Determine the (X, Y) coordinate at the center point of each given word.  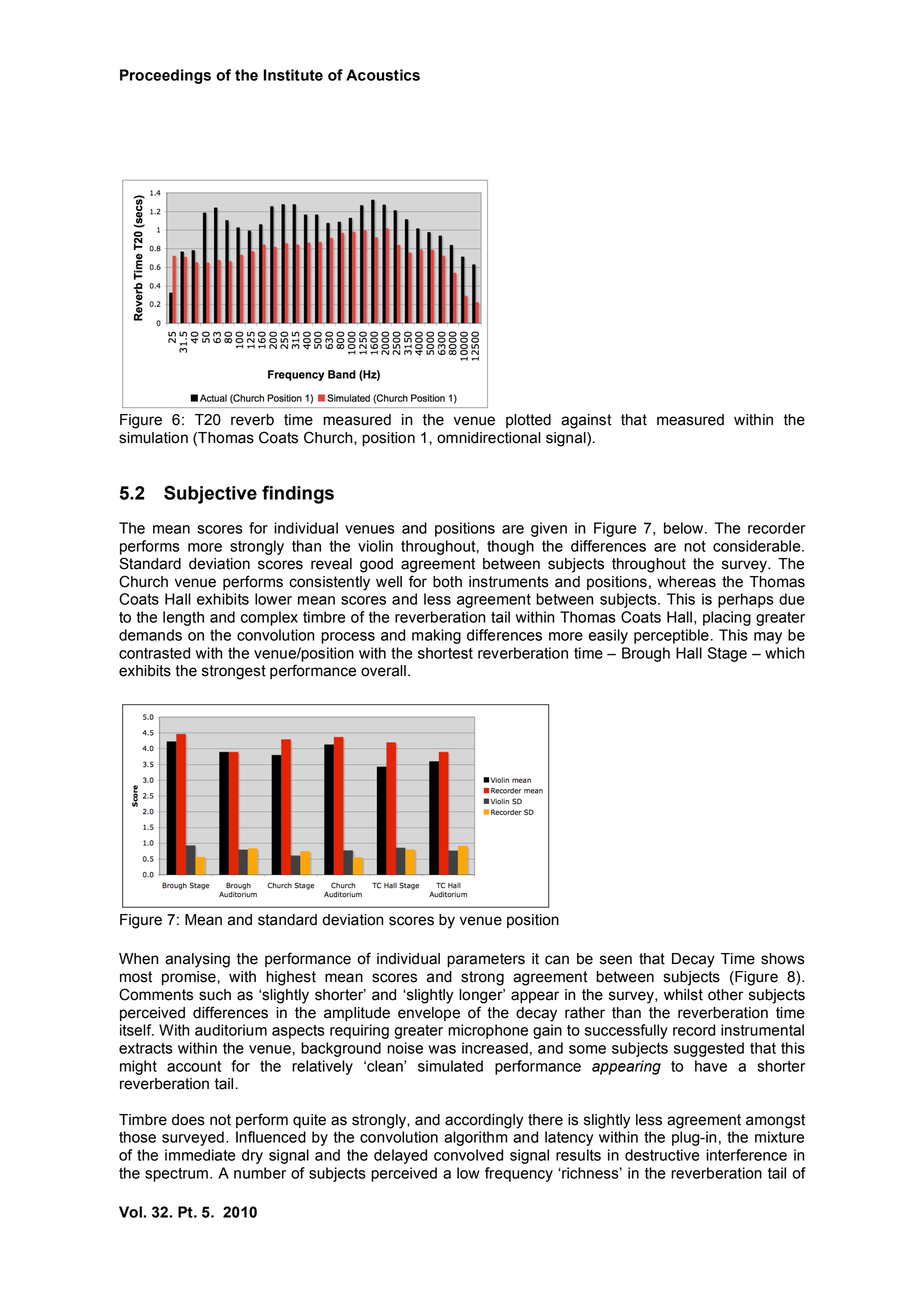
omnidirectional (489, 438)
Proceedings (165, 76)
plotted (528, 421)
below (685, 528)
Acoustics (383, 75)
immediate (200, 1155)
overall (383, 671)
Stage (727, 654)
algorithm (475, 1138)
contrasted (154, 653)
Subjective (210, 494)
